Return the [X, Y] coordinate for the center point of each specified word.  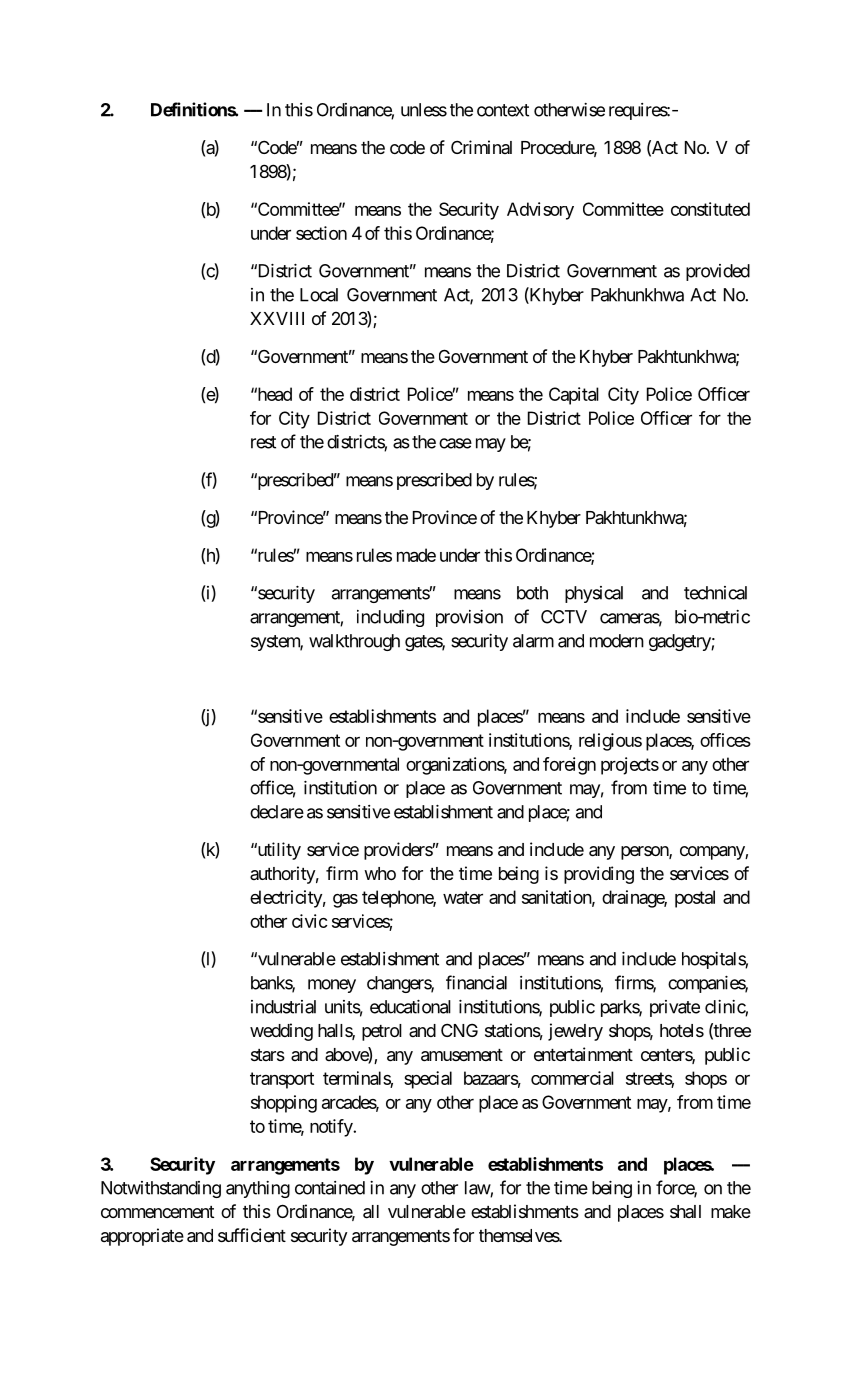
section [321, 233]
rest [263, 442]
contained [330, 1188]
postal [695, 899]
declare [277, 812]
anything [258, 1189]
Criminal [481, 147]
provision [469, 618]
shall [685, 1211]
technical [715, 593]
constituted [710, 209]
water [463, 897]
